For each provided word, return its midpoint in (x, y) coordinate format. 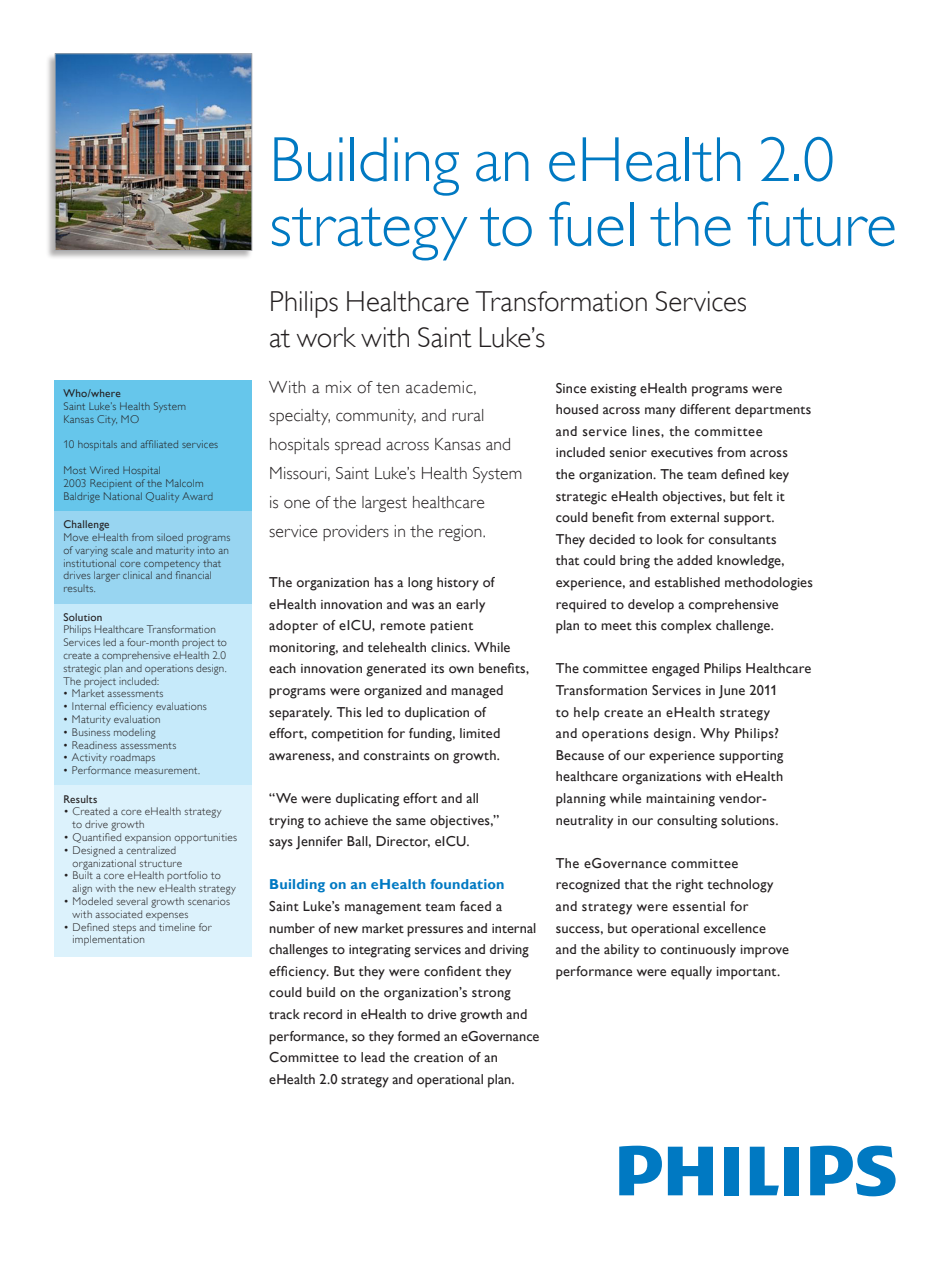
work (326, 337)
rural (467, 415)
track (284, 1014)
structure (161, 863)
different (705, 409)
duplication (437, 714)
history (458, 584)
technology (740, 886)
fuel (591, 223)
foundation (467, 884)
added (694, 560)
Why (715, 735)
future (821, 223)
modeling (135, 733)
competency (172, 566)
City (107, 420)
